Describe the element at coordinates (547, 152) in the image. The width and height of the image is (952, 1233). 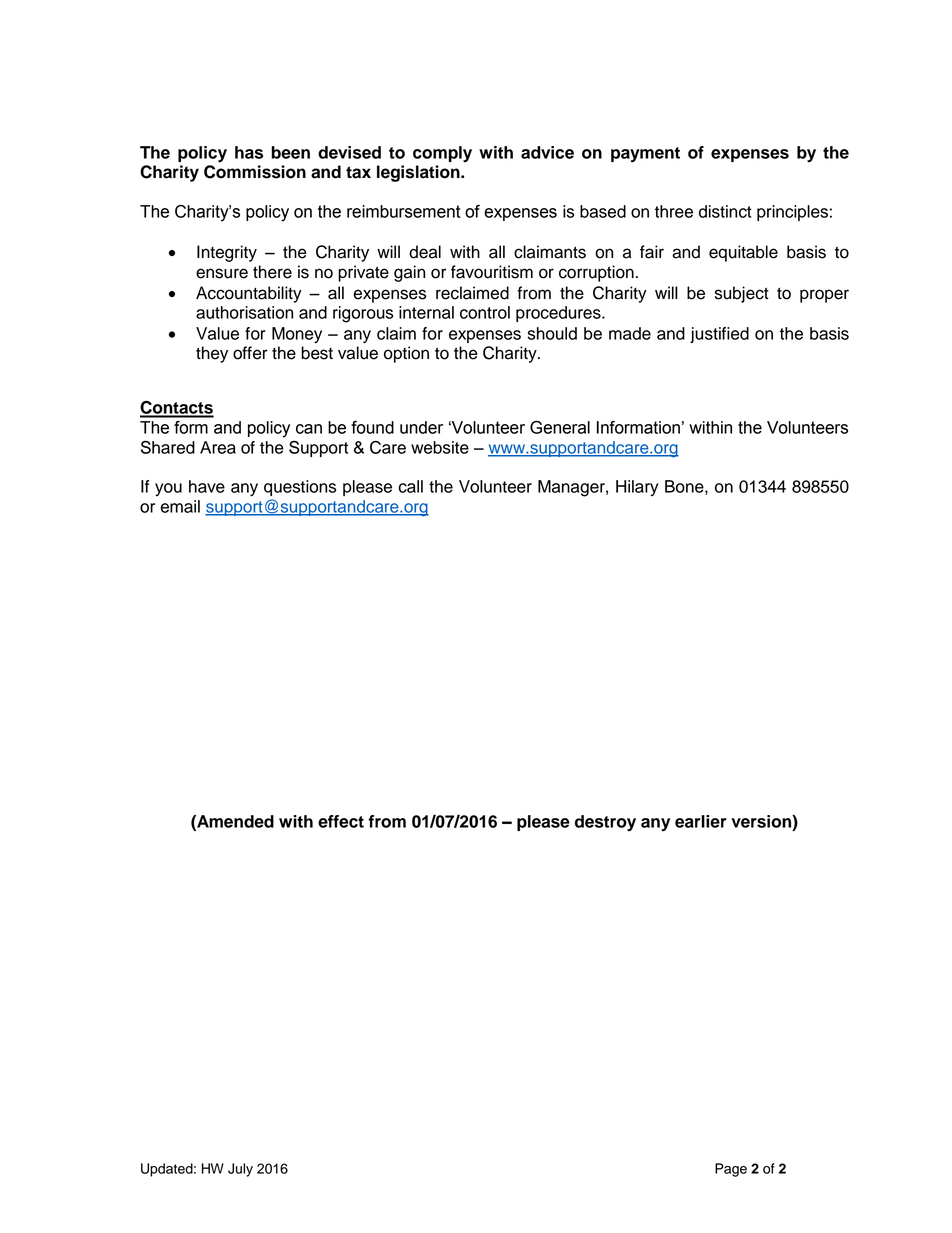
I see `advice` at that location.
